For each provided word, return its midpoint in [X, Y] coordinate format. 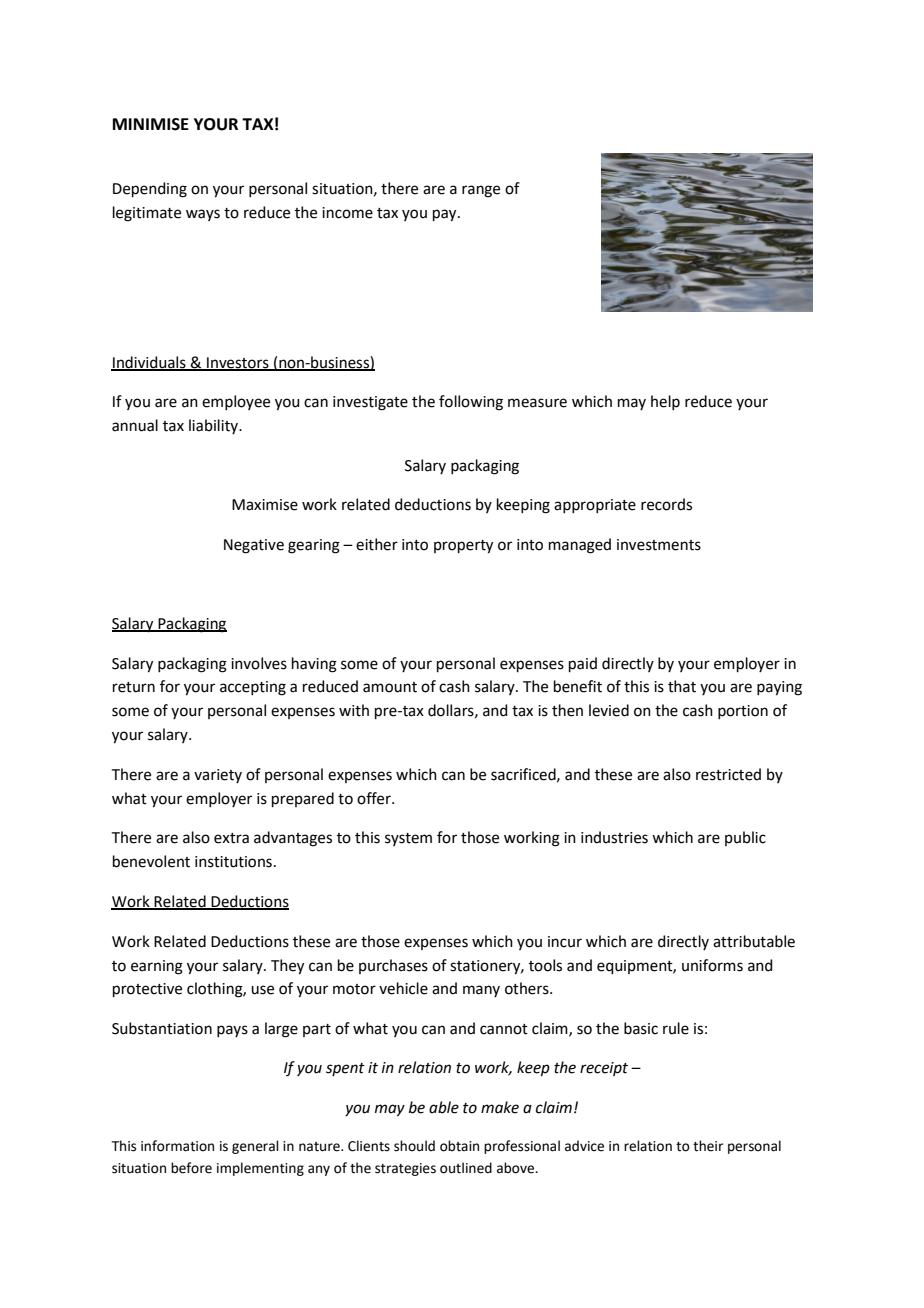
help [665, 402]
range [481, 191]
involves [259, 663]
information [177, 1146]
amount [390, 687]
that [682, 686]
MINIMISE [151, 124]
